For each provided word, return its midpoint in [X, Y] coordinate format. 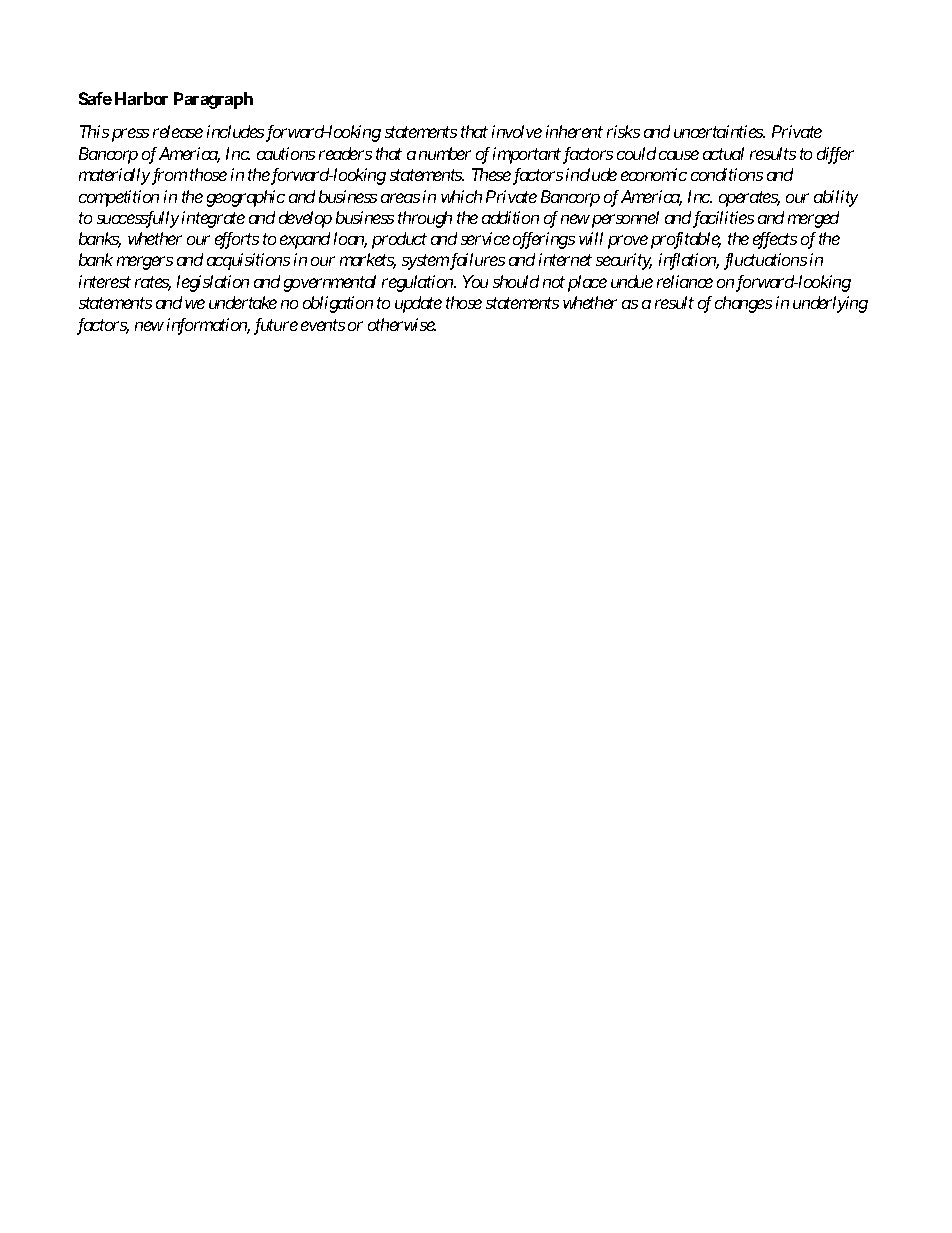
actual [723, 153]
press [130, 135]
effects [775, 240]
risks [623, 131]
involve [517, 131]
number [445, 153]
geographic [246, 198]
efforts [237, 240]
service [485, 238]
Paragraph [213, 100]
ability [836, 198]
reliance [685, 281]
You [475, 281]
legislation [213, 283]
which [461, 196]
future [276, 326]
